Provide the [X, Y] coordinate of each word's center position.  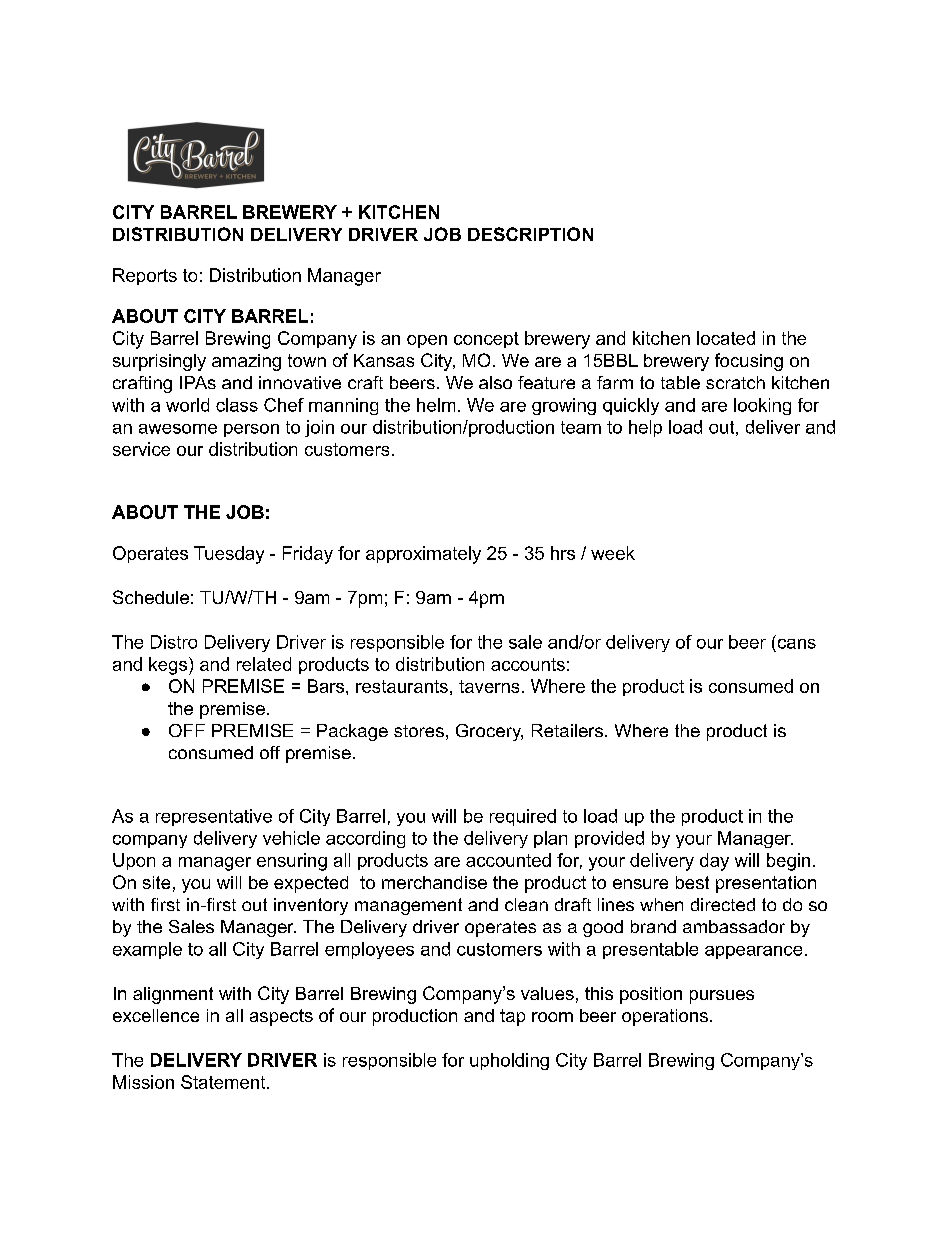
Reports [145, 276]
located [726, 338]
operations [665, 1017]
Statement [224, 1082]
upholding [509, 1061]
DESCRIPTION [530, 234]
